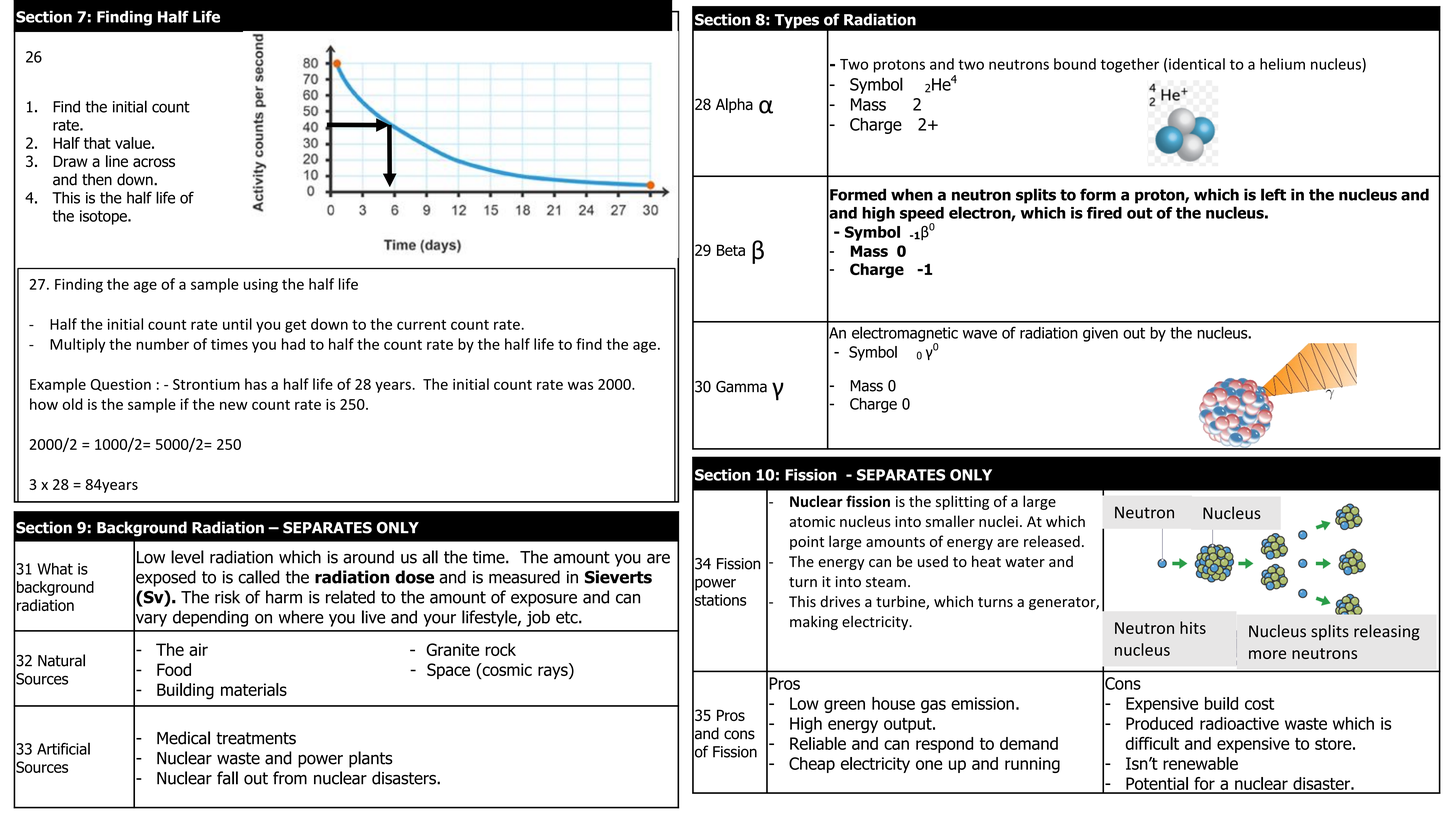 Image resolution: width=1456 pixels, height=819 pixels. I want to click on point, so click(807, 543).
